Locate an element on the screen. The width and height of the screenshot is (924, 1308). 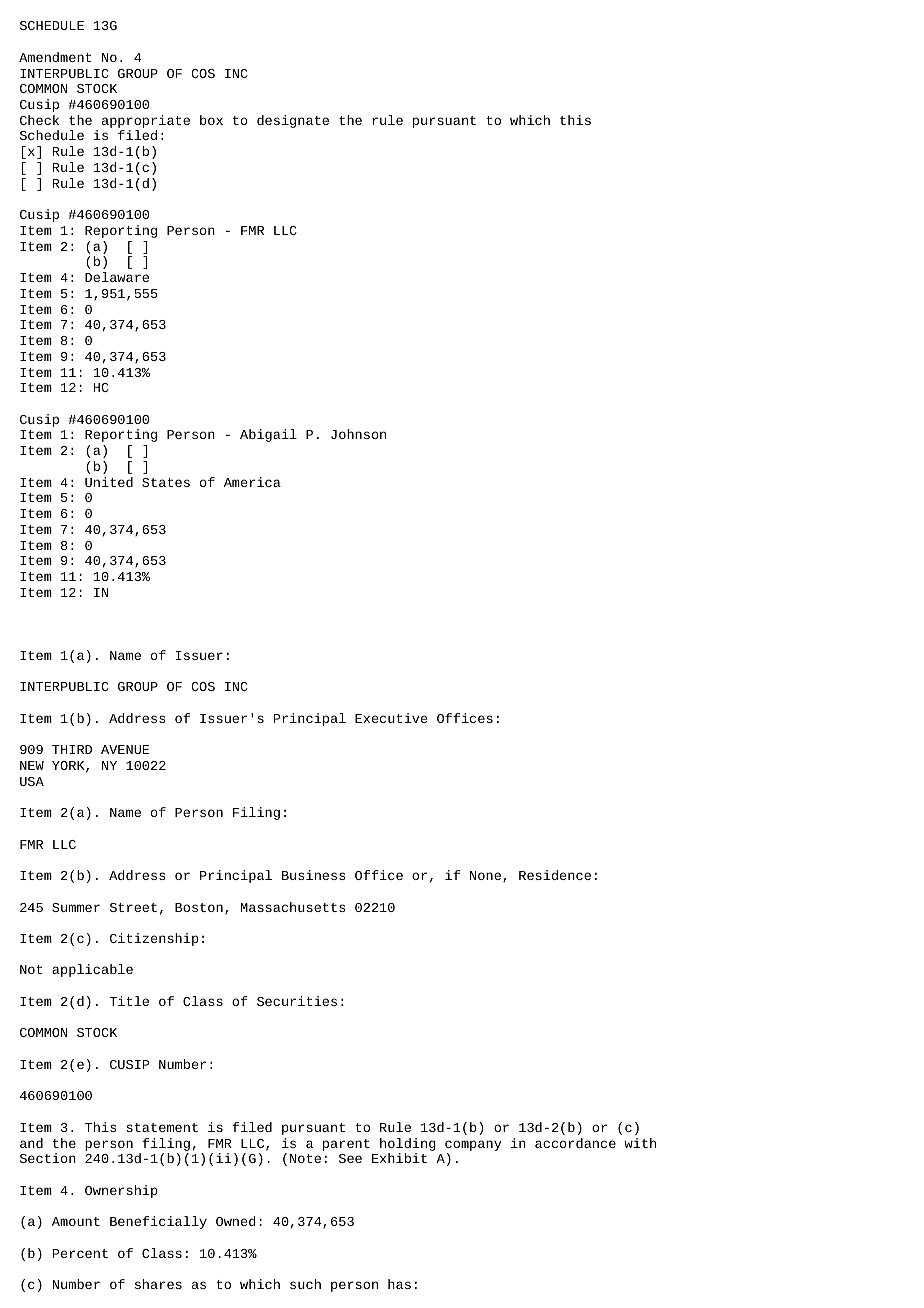
appropriate is located at coordinates (146, 123).
